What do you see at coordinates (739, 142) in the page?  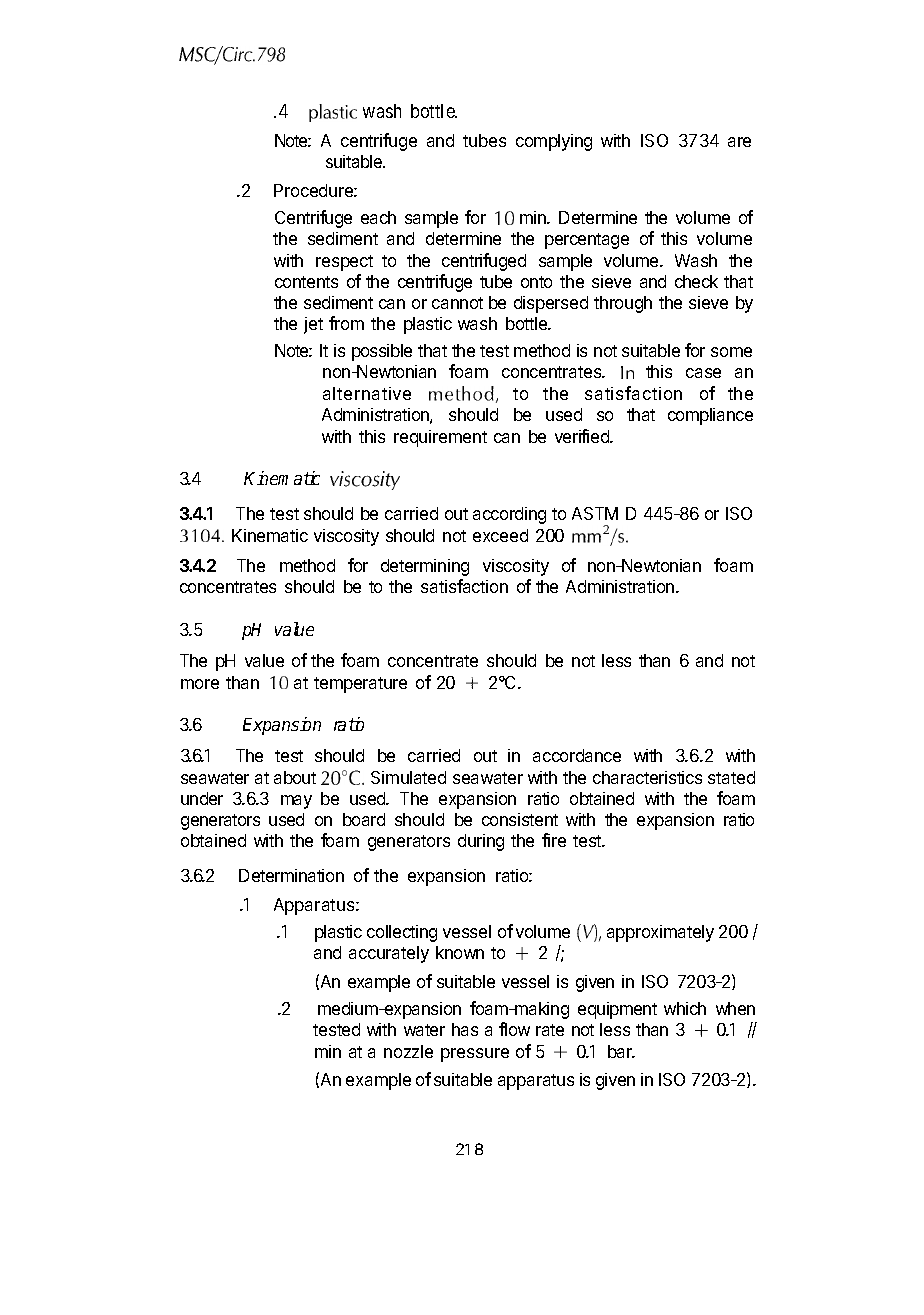 I see `are` at bounding box center [739, 142].
